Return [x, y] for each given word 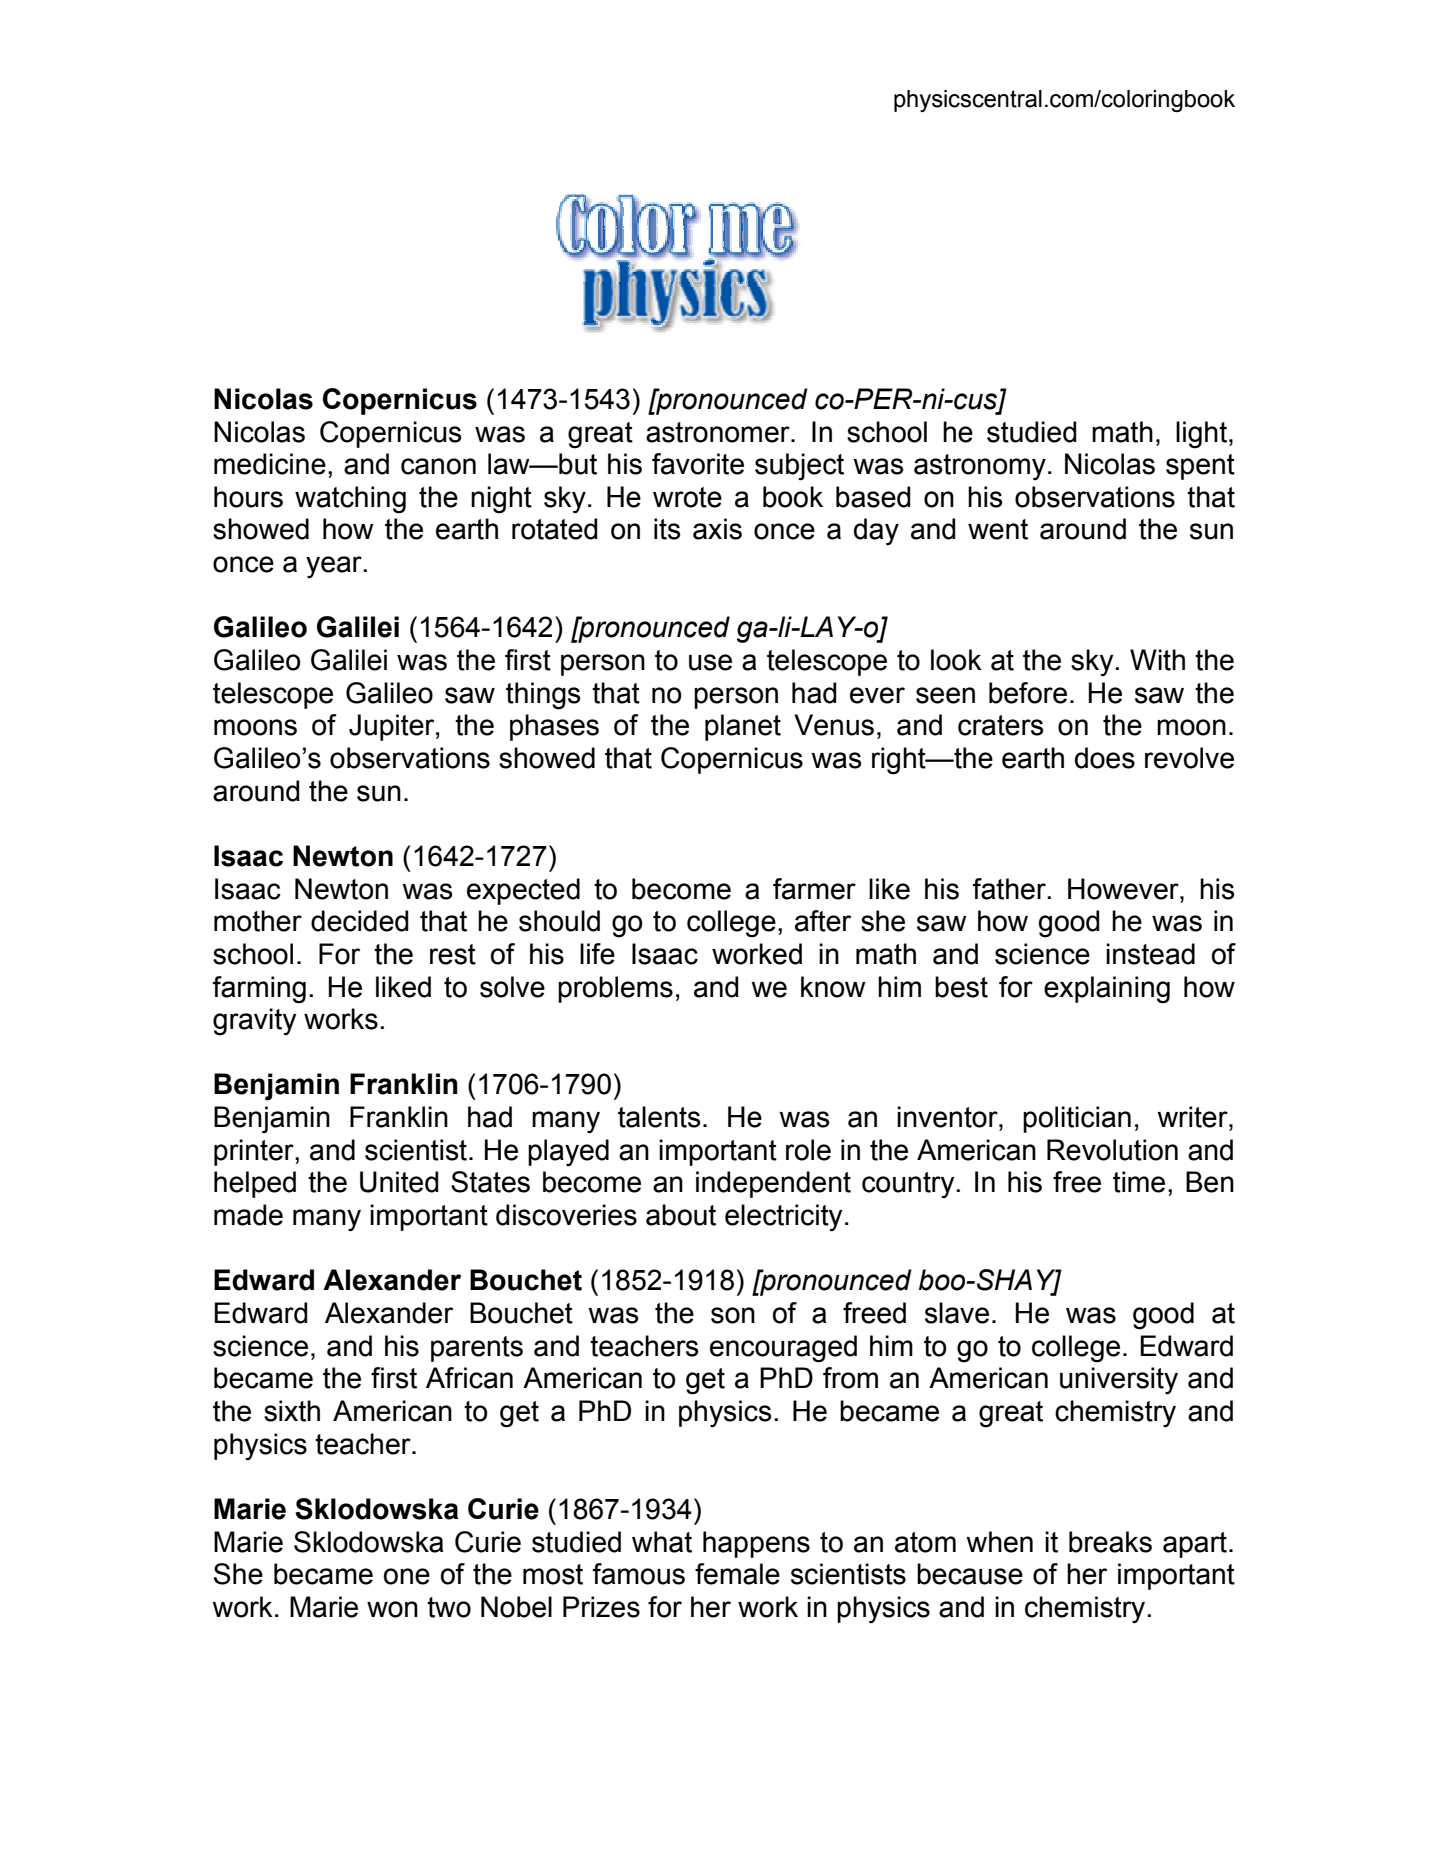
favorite [698, 464]
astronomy [980, 467]
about [681, 1215]
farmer [814, 889]
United [399, 1182]
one [407, 1576]
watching [350, 500]
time [1139, 1182]
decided [360, 921]
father [1010, 889]
